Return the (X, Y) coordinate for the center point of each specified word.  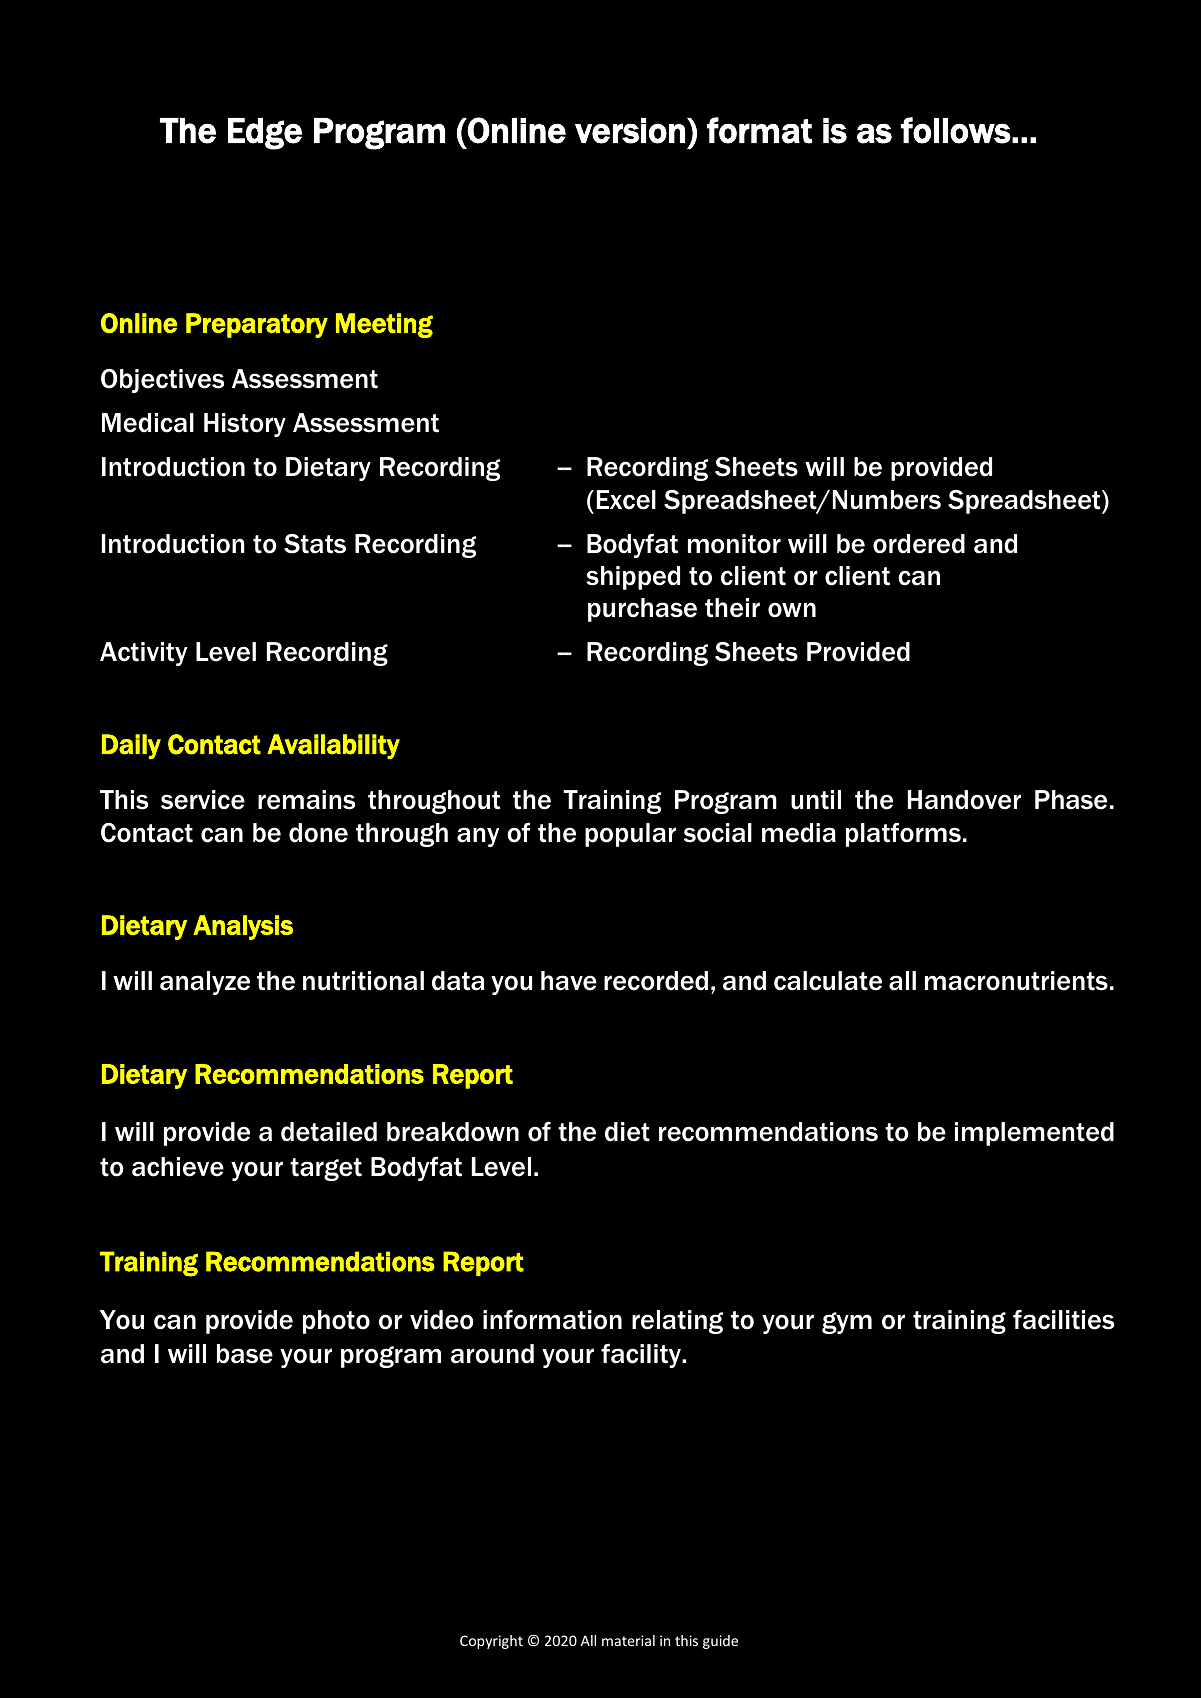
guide (720, 1642)
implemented (1034, 1134)
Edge (265, 134)
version (630, 131)
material (628, 1640)
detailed (329, 1132)
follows (956, 130)
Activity (143, 654)
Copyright (491, 1642)
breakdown (453, 1132)
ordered (919, 544)
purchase (642, 610)
